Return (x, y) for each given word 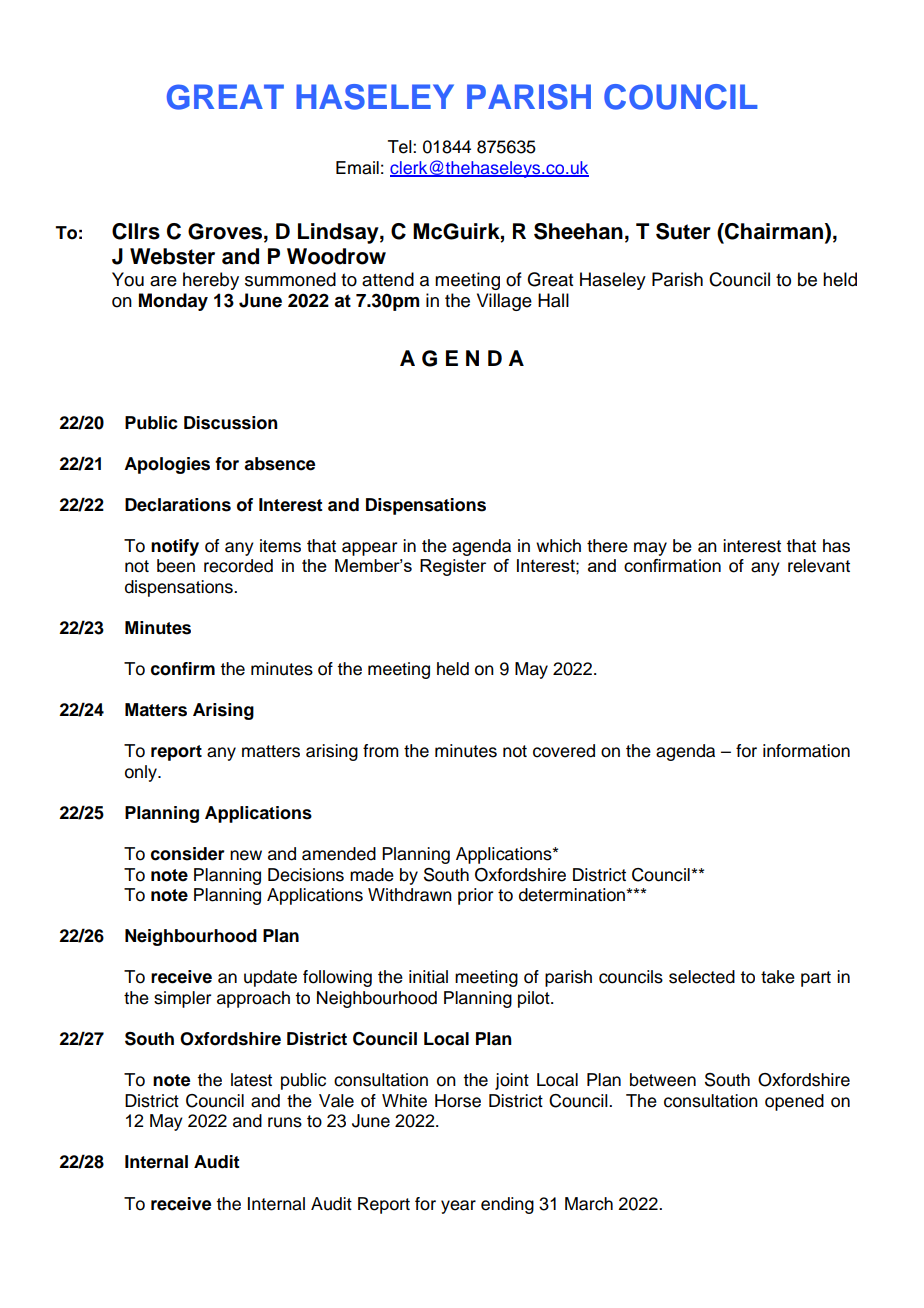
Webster (172, 256)
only (142, 773)
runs (285, 1122)
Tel (401, 147)
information (806, 751)
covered (564, 751)
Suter (683, 231)
